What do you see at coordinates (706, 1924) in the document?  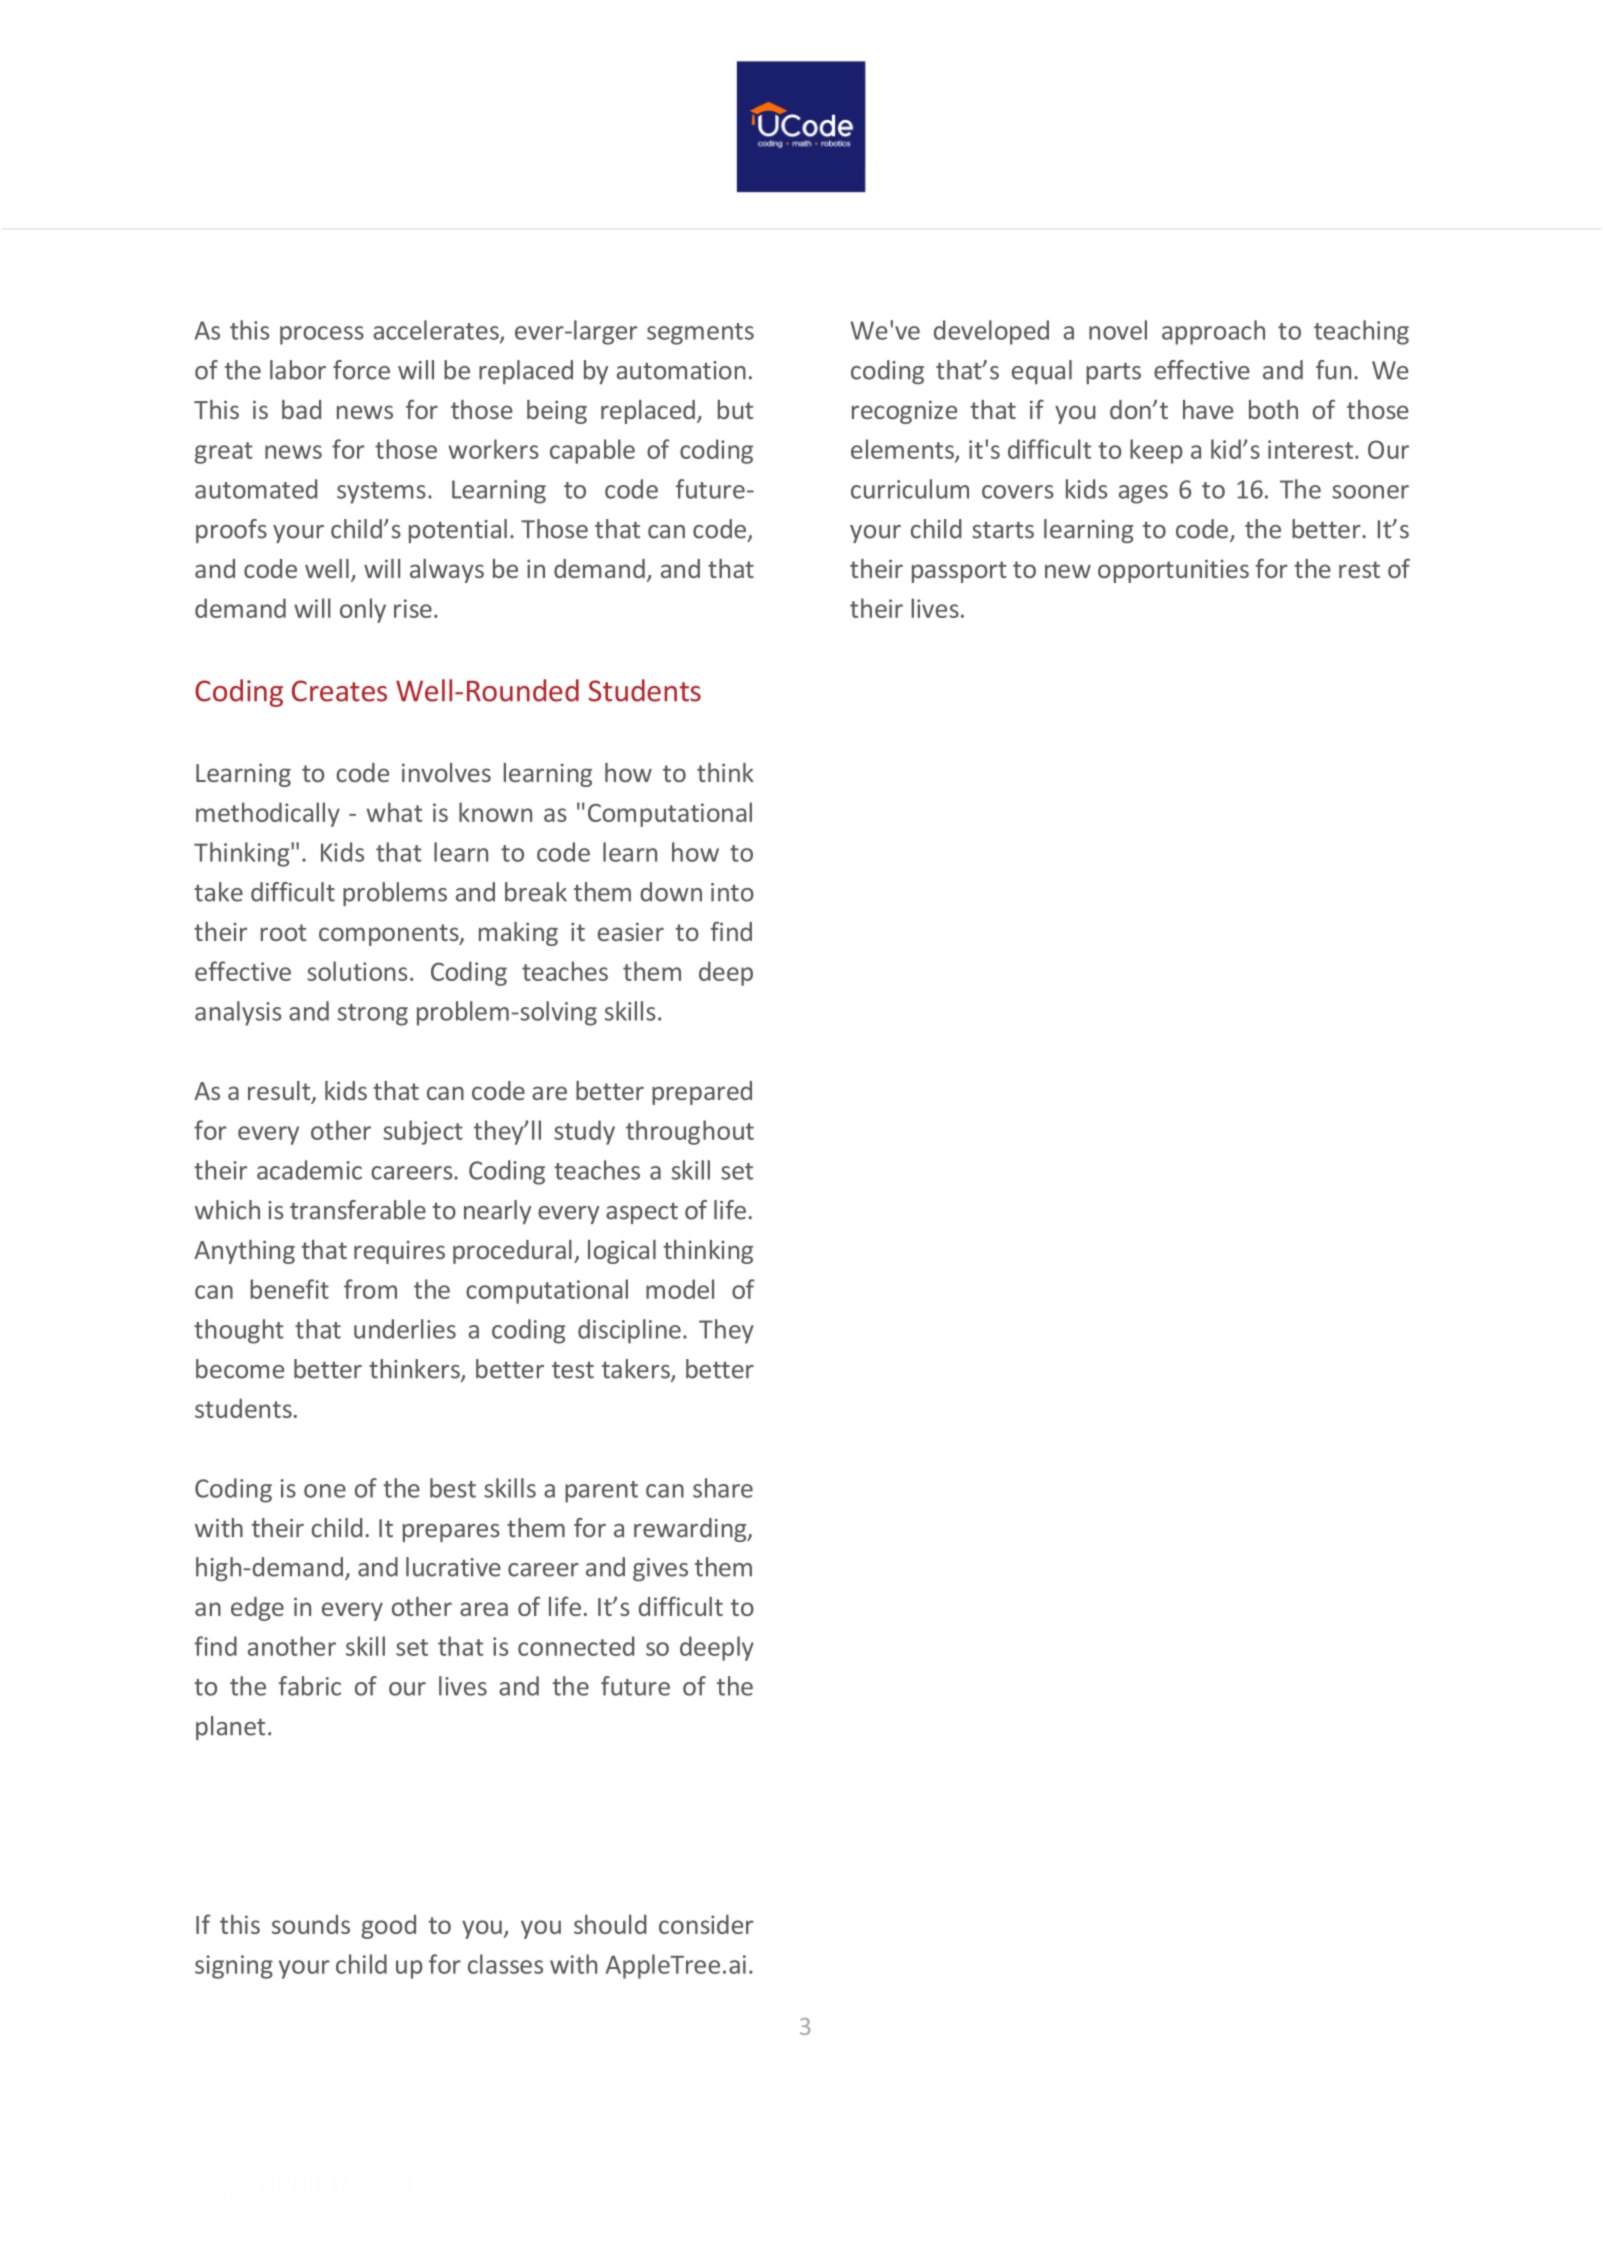 I see `consider` at bounding box center [706, 1924].
